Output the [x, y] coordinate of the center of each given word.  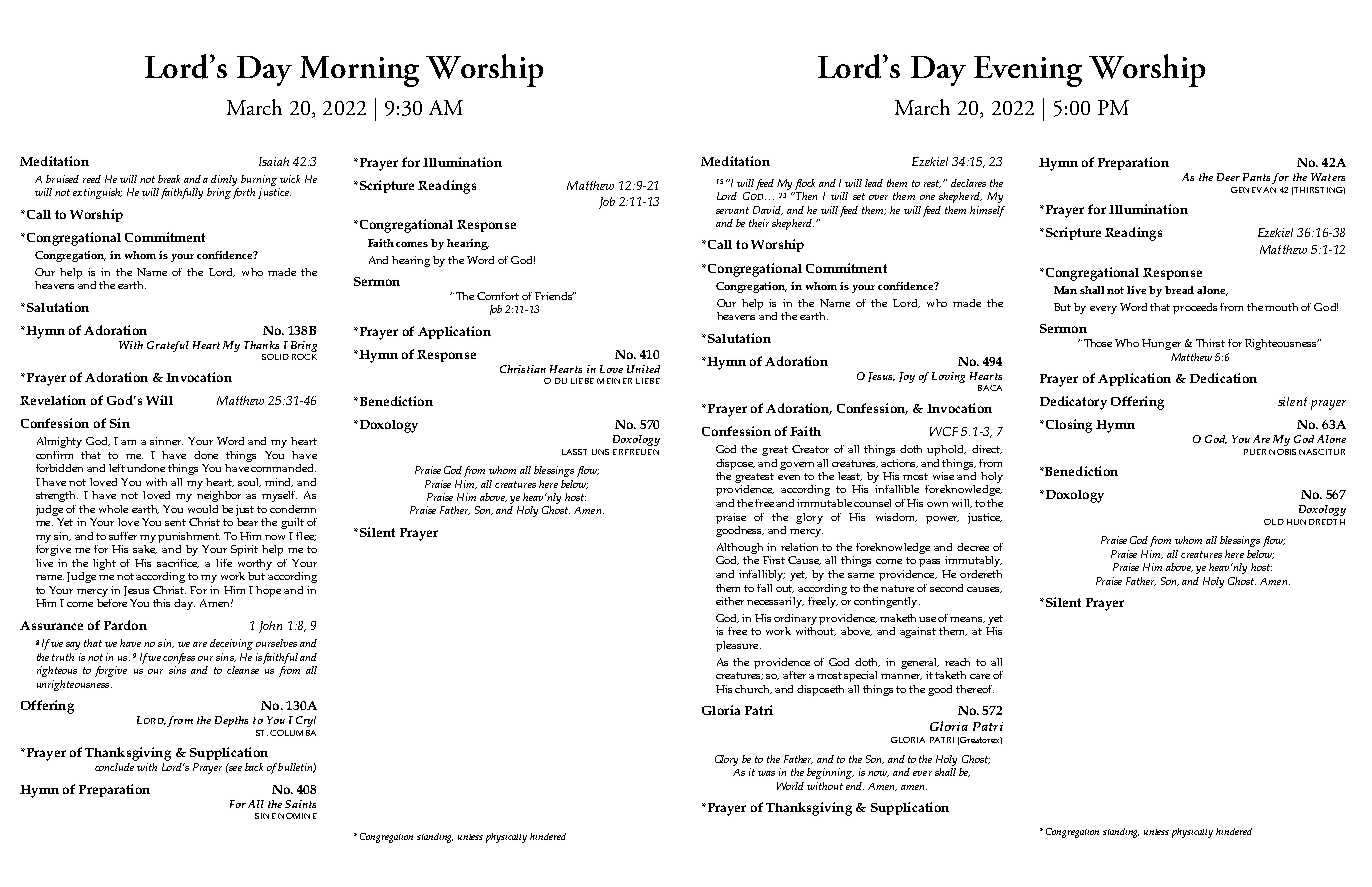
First [774, 560]
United [643, 369]
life [224, 563]
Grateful [168, 346]
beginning [830, 773]
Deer [1228, 177]
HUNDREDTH [1316, 522]
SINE [265, 816]
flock [805, 184]
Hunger [1161, 344]
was [766, 773]
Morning [359, 71]
